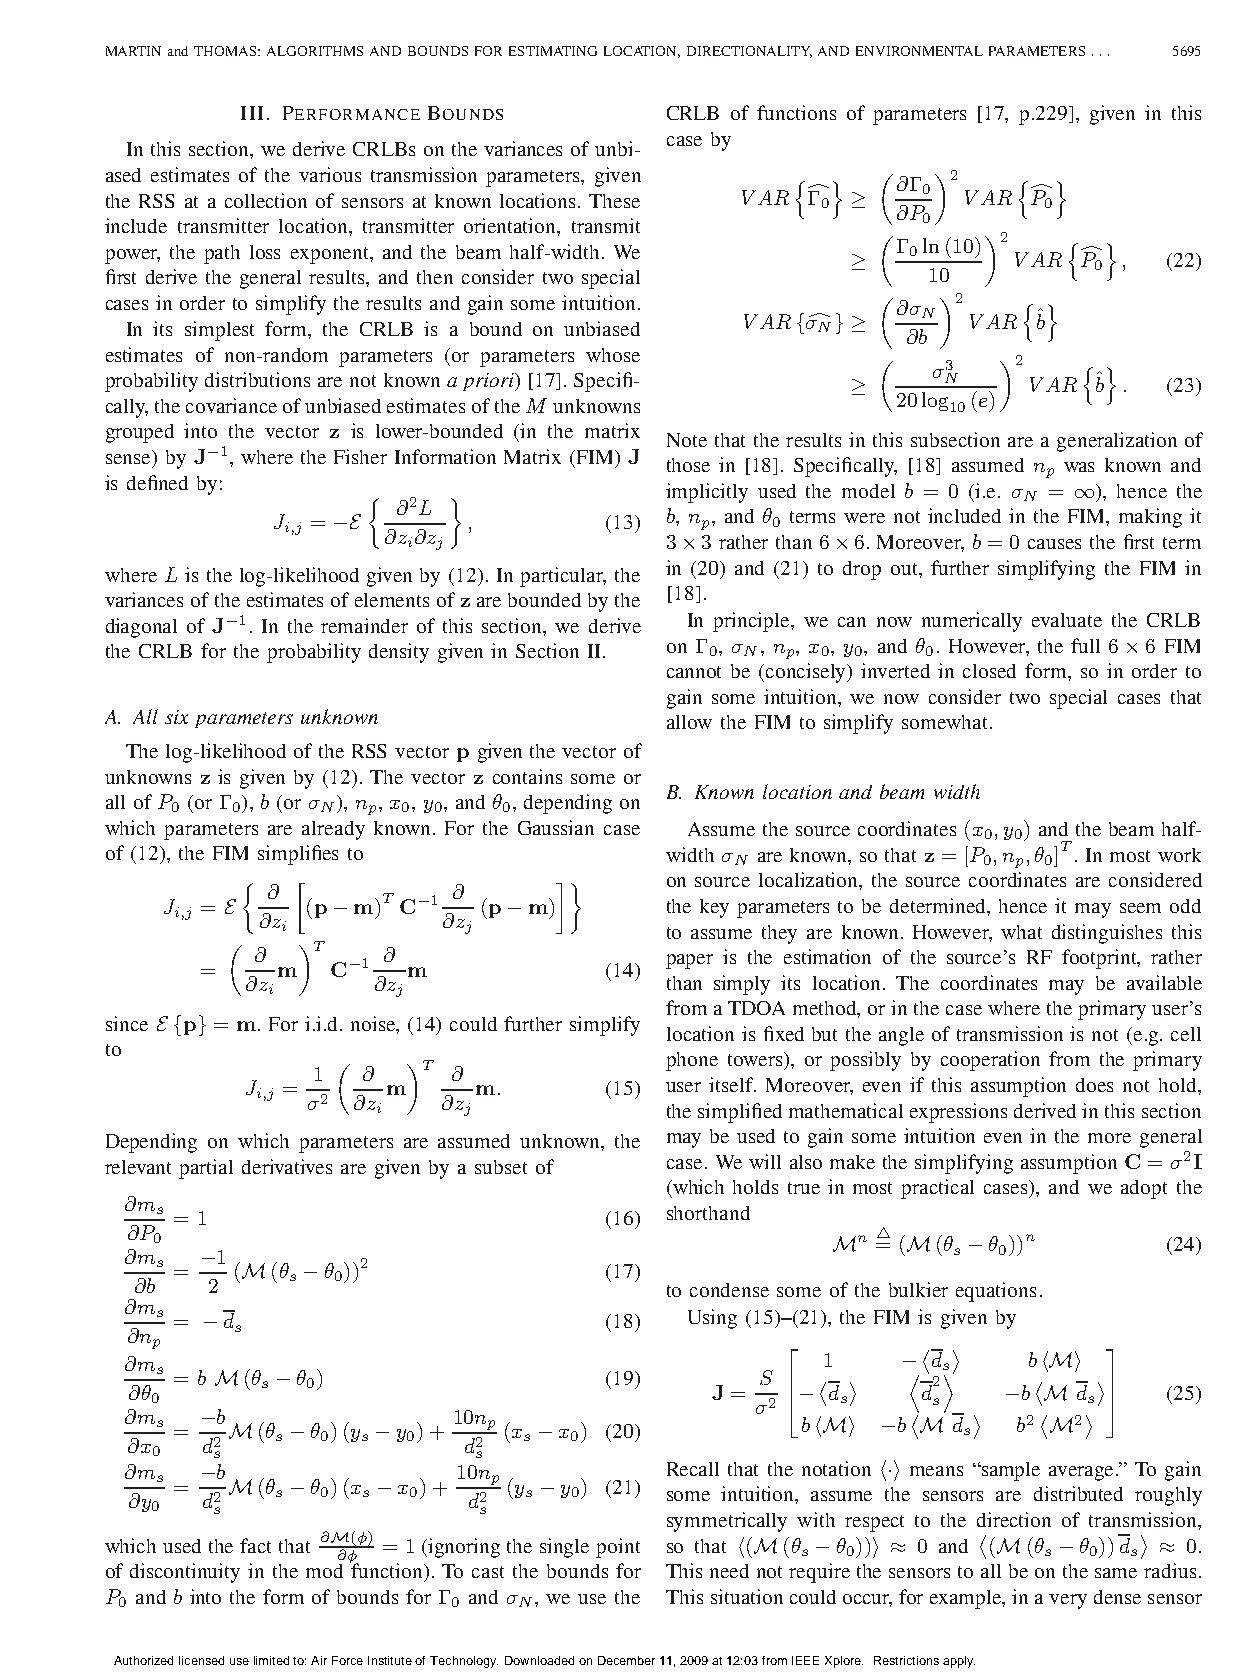 The image size is (1251, 1675). What do you see at coordinates (919, 51) in the image?
I see `ENVIRONMENTAL` at bounding box center [919, 51].
